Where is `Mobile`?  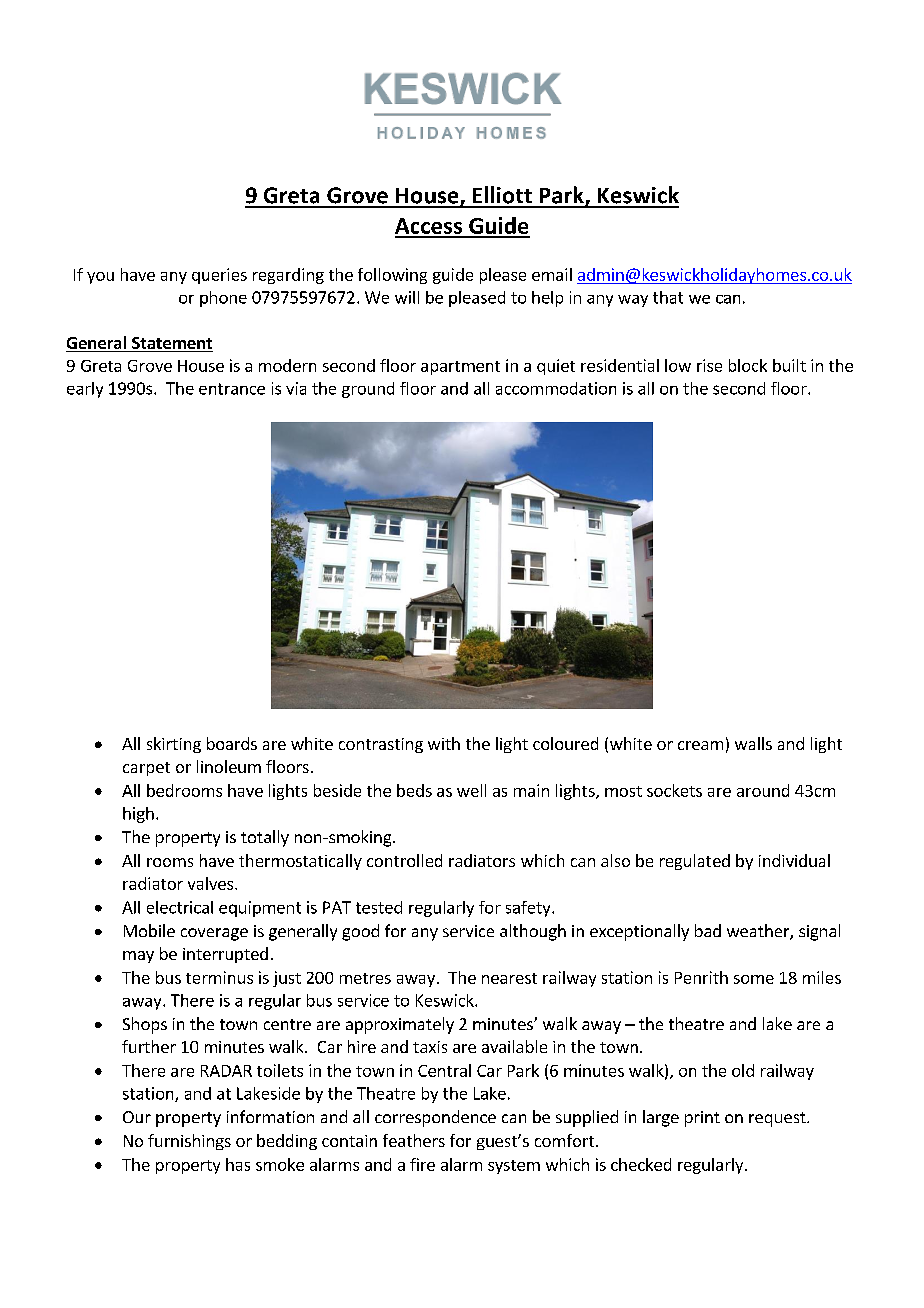
Mobile is located at coordinates (149, 930).
